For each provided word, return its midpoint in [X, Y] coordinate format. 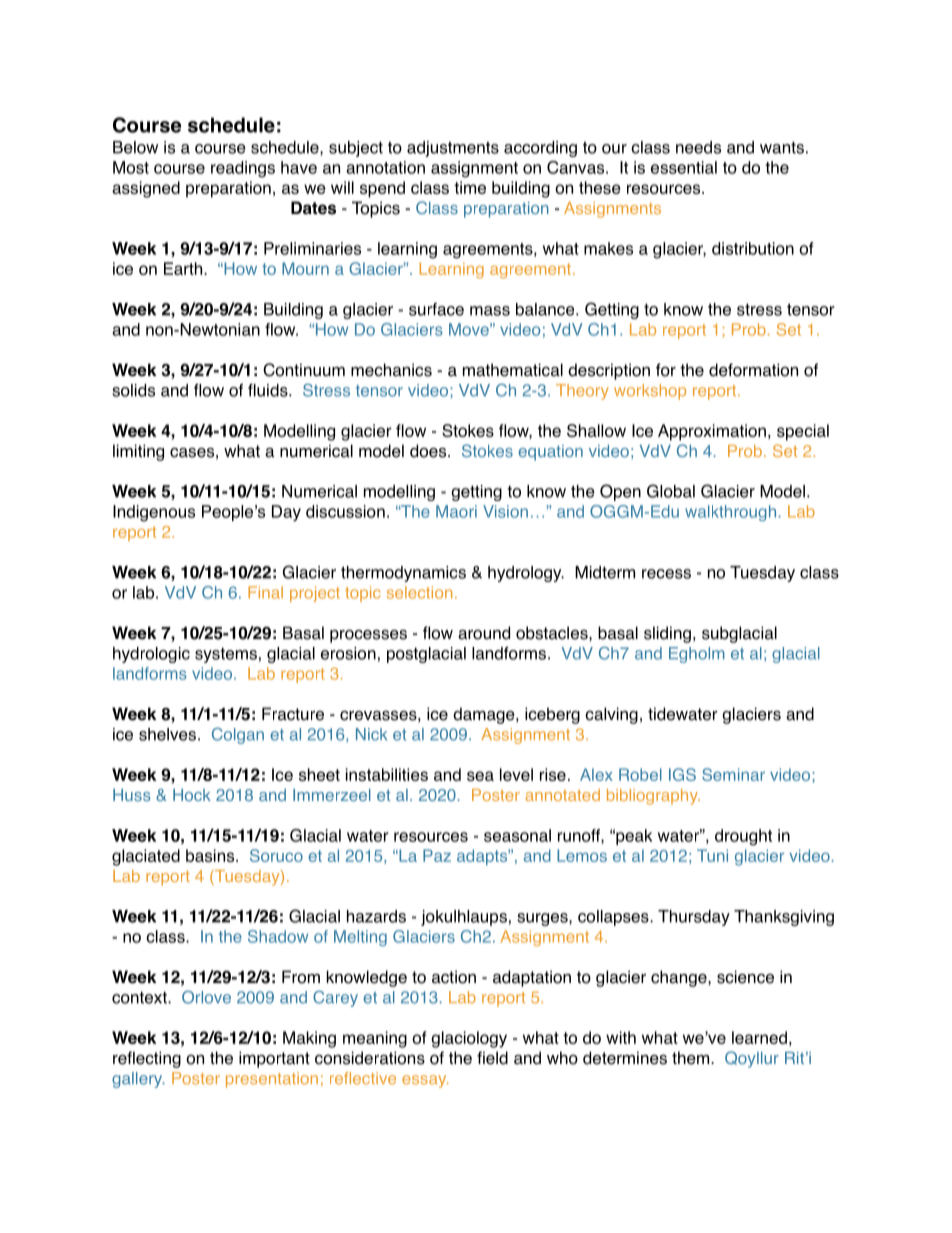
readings [243, 169]
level [516, 774]
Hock [192, 795]
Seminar [733, 774]
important [274, 1059]
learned [759, 1037]
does [429, 451]
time [470, 187]
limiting [138, 452]
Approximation [712, 432]
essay [425, 1081]
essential [684, 167]
